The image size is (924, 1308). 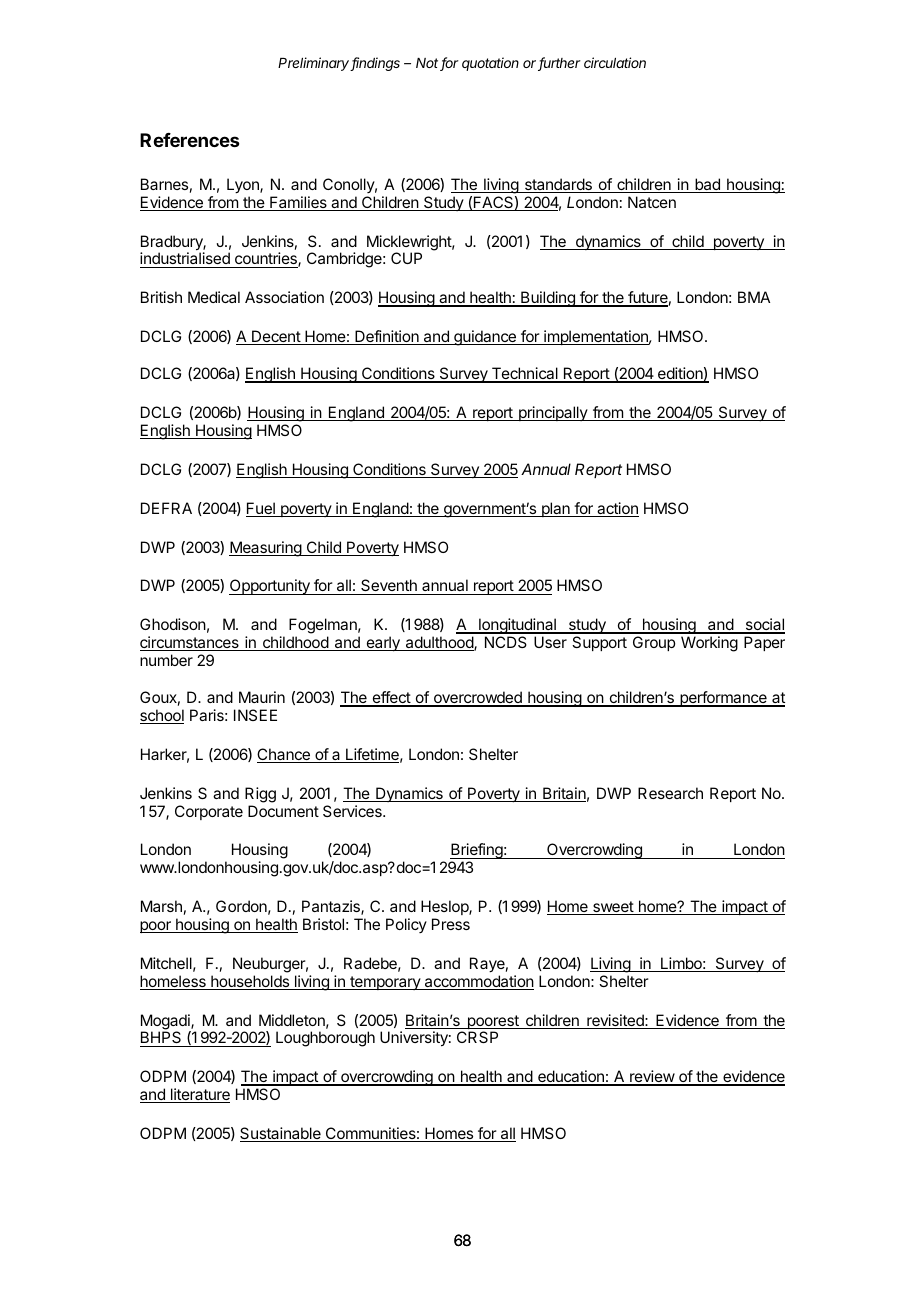 What do you see at coordinates (439, 643) in the document?
I see `adulthood` at bounding box center [439, 643].
